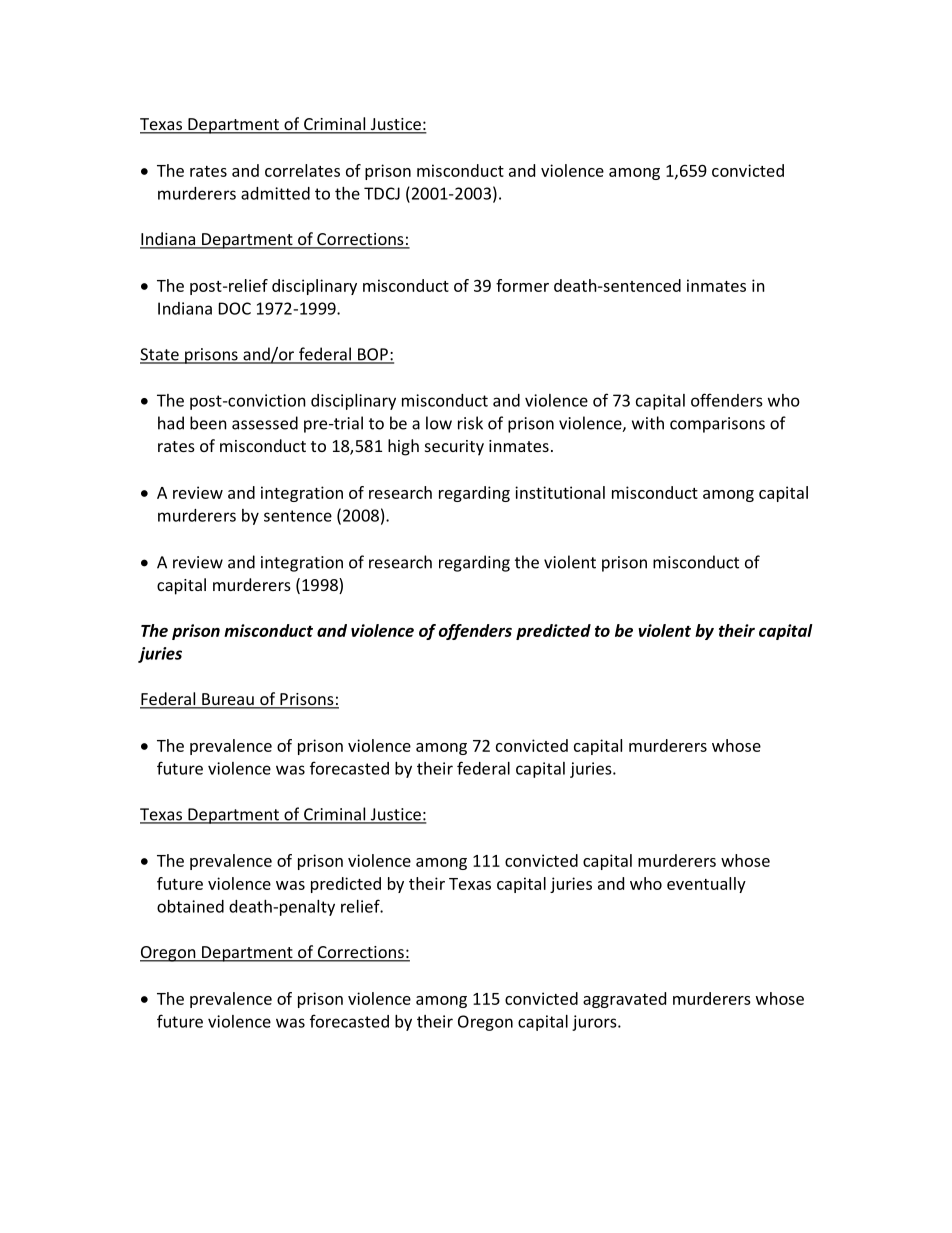 This page has height=1233, width=952. Describe the element at coordinates (648, 423) in the page. I see `with` at that location.
